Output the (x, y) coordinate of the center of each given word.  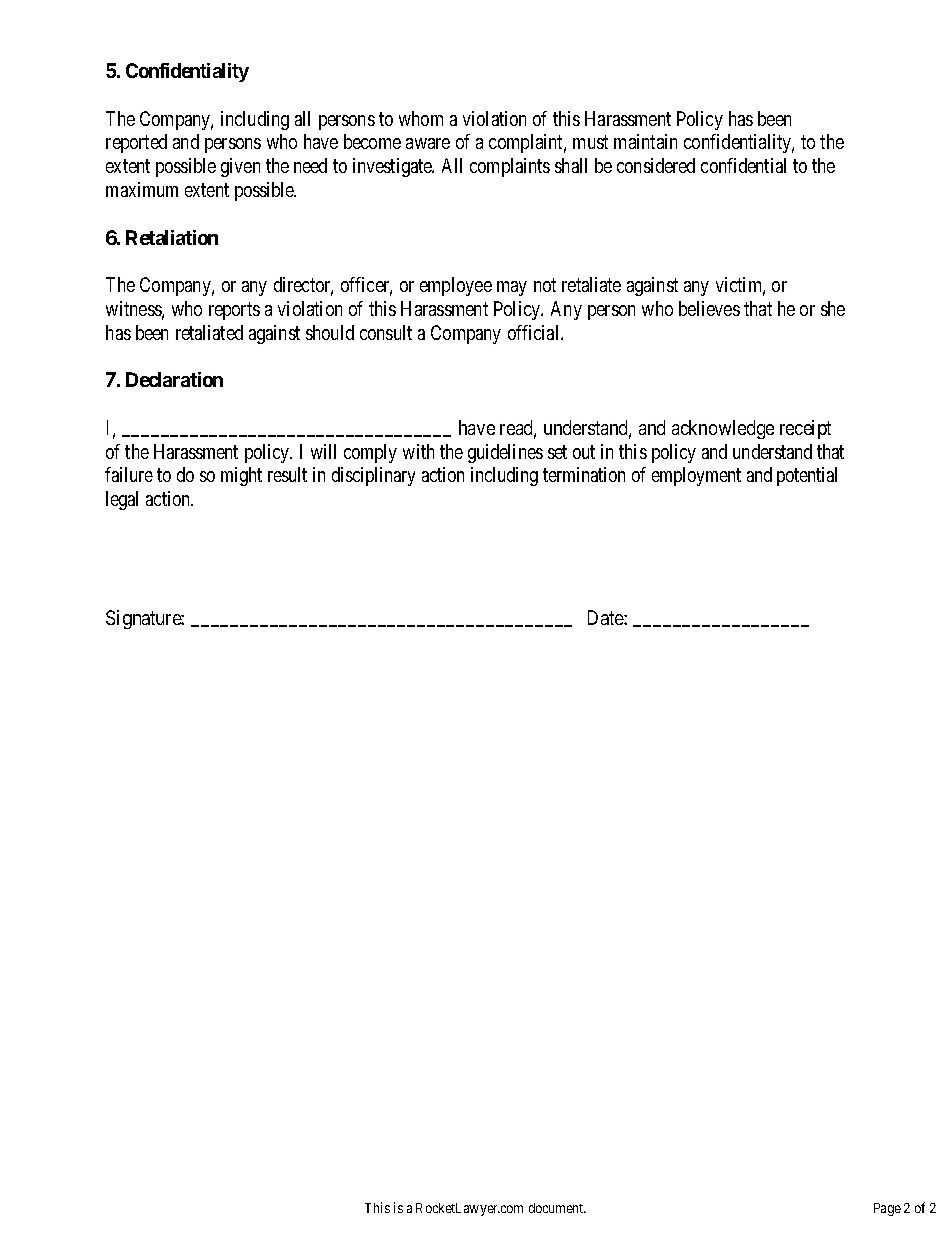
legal (122, 500)
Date (606, 617)
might (241, 476)
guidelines (505, 453)
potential (807, 476)
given (240, 167)
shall (571, 165)
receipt (805, 429)
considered (656, 165)
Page (887, 1209)
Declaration (174, 379)
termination (584, 474)
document (557, 1208)
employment (696, 476)
